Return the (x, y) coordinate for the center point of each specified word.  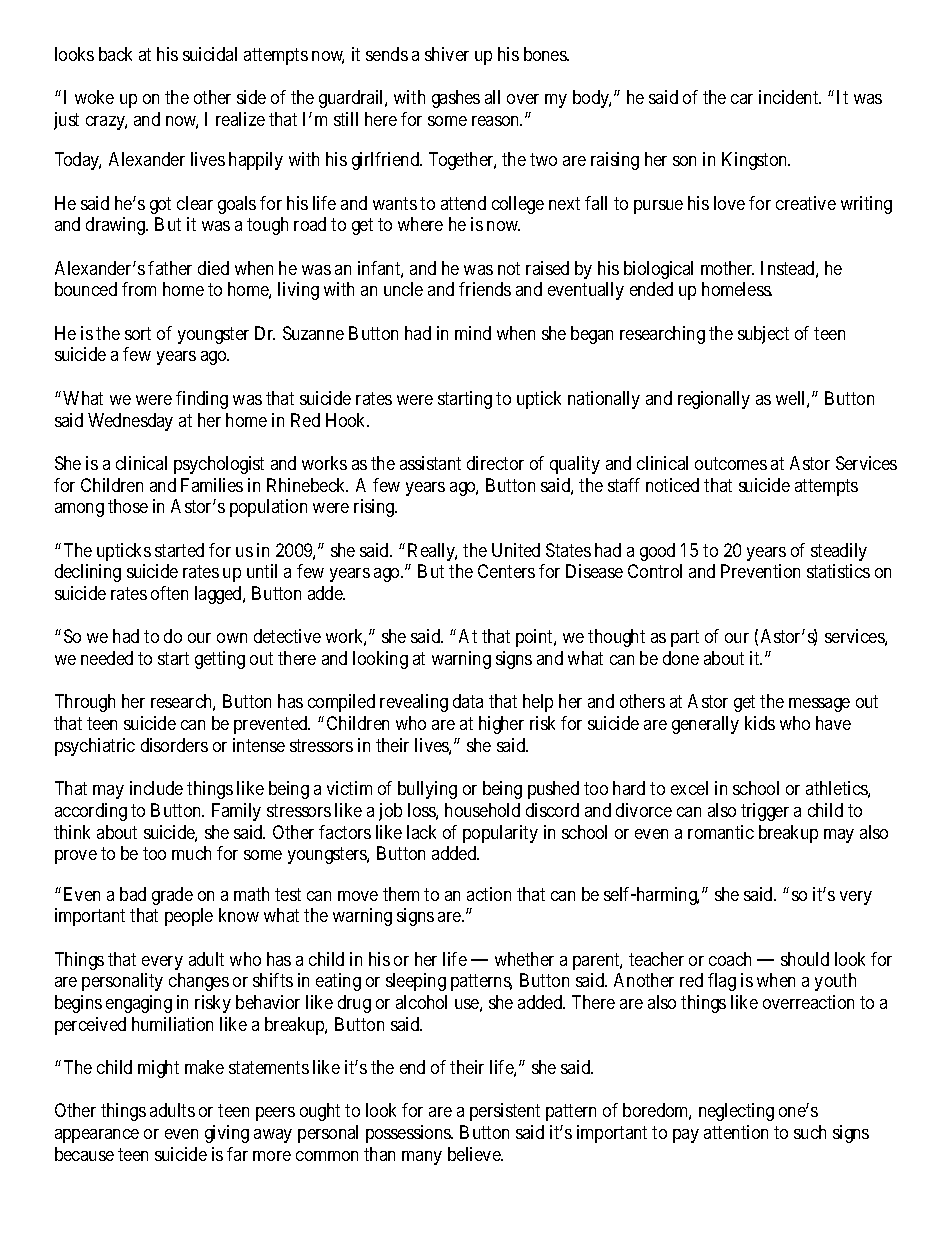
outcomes (731, 463)
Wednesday (130, 422)
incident (790, 97)
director (495, 463)
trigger (765, 812)
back (115, 54)
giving (227, 1134)
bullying (427, 790)
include (156, 788)
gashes (456, 99)
